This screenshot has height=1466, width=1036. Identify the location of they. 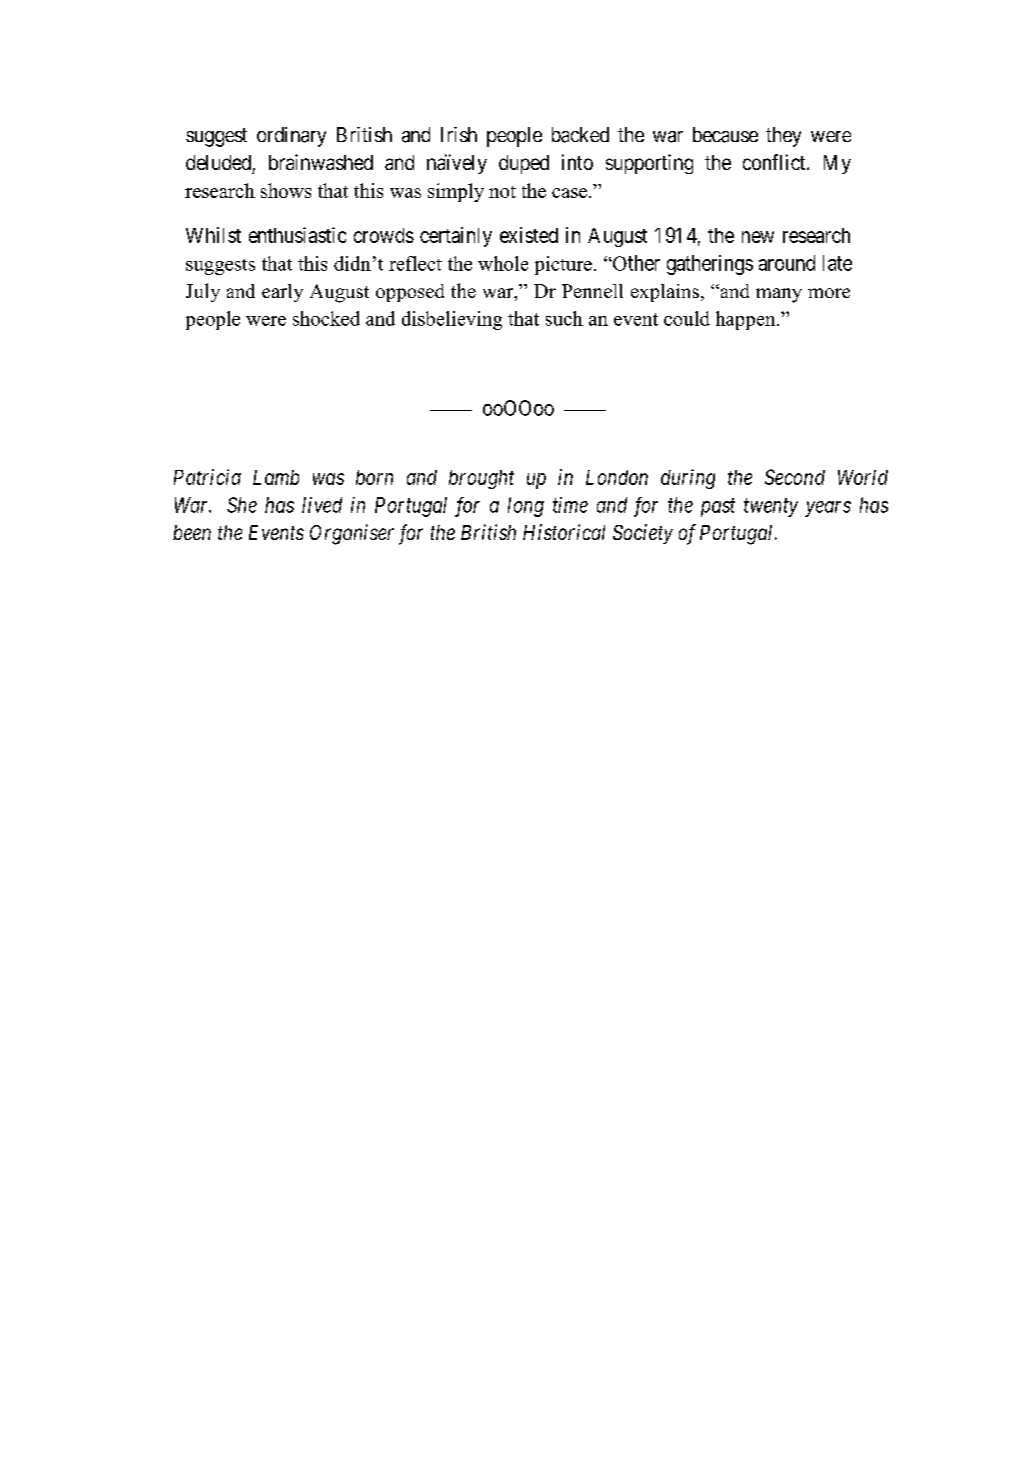
(783, 137).
